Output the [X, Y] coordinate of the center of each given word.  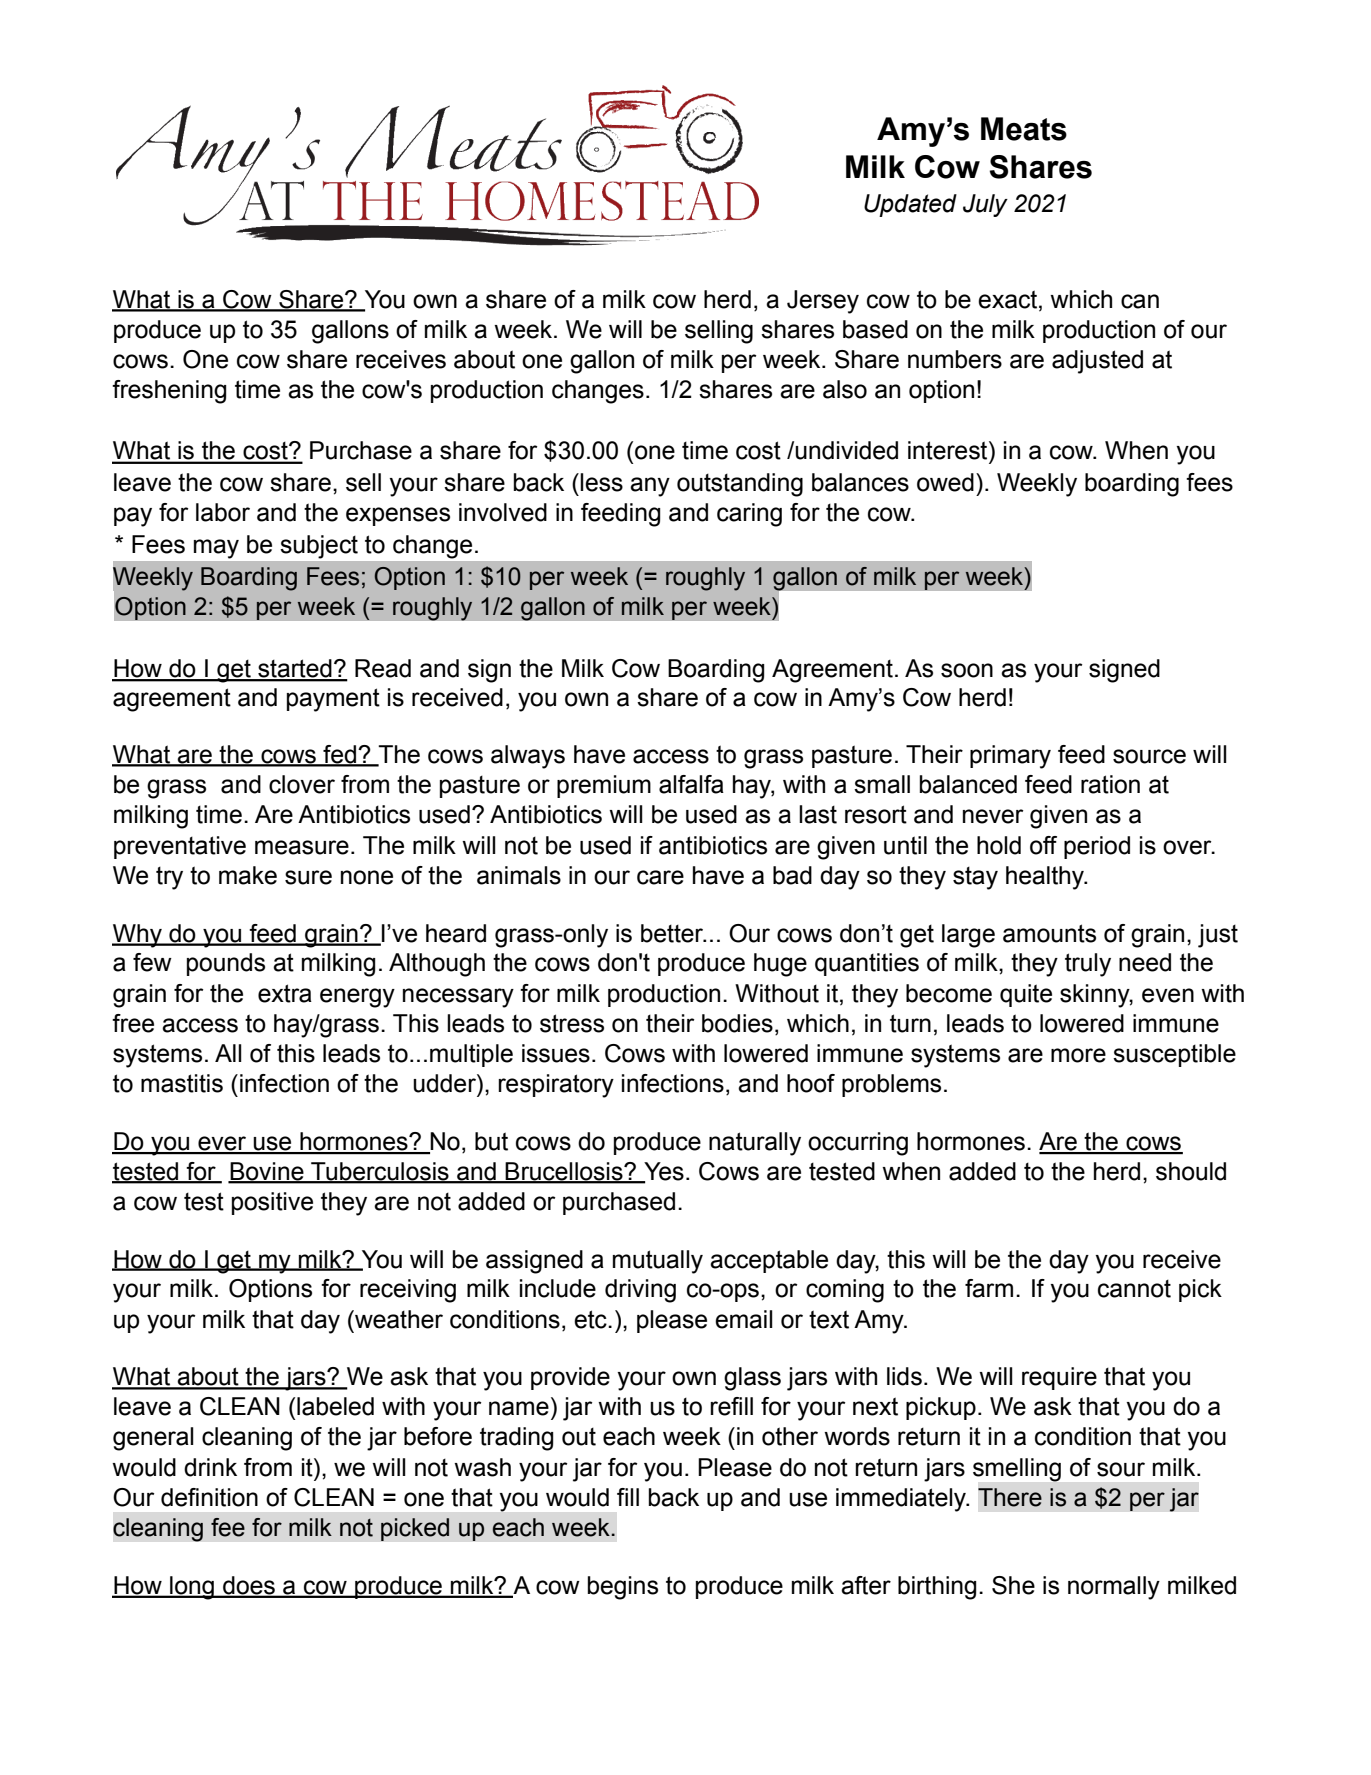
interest [949, 450]
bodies [737, 1023]
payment [333, 700]
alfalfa [691, 784]
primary [1010, 757]
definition [209, 1497]
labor [223, 512]
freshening [169, 392]
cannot [1134, 1289]
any [650, 487]
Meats [1024, 129]
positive [272, 1203]
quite [1026, 995]
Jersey [823, 302]
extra [285, 993]
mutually [658, 1262]
